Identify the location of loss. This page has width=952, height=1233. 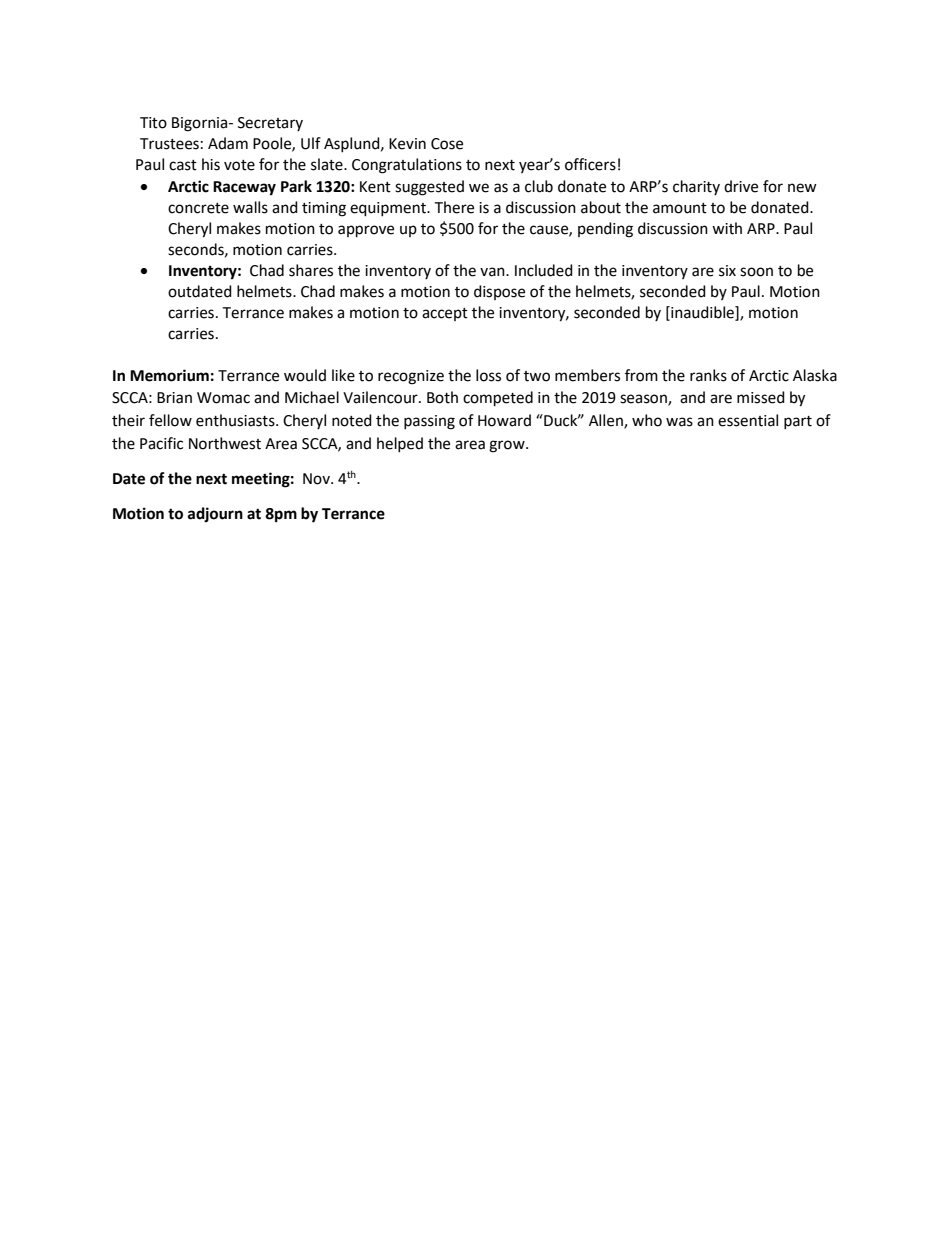
(488, 375).
